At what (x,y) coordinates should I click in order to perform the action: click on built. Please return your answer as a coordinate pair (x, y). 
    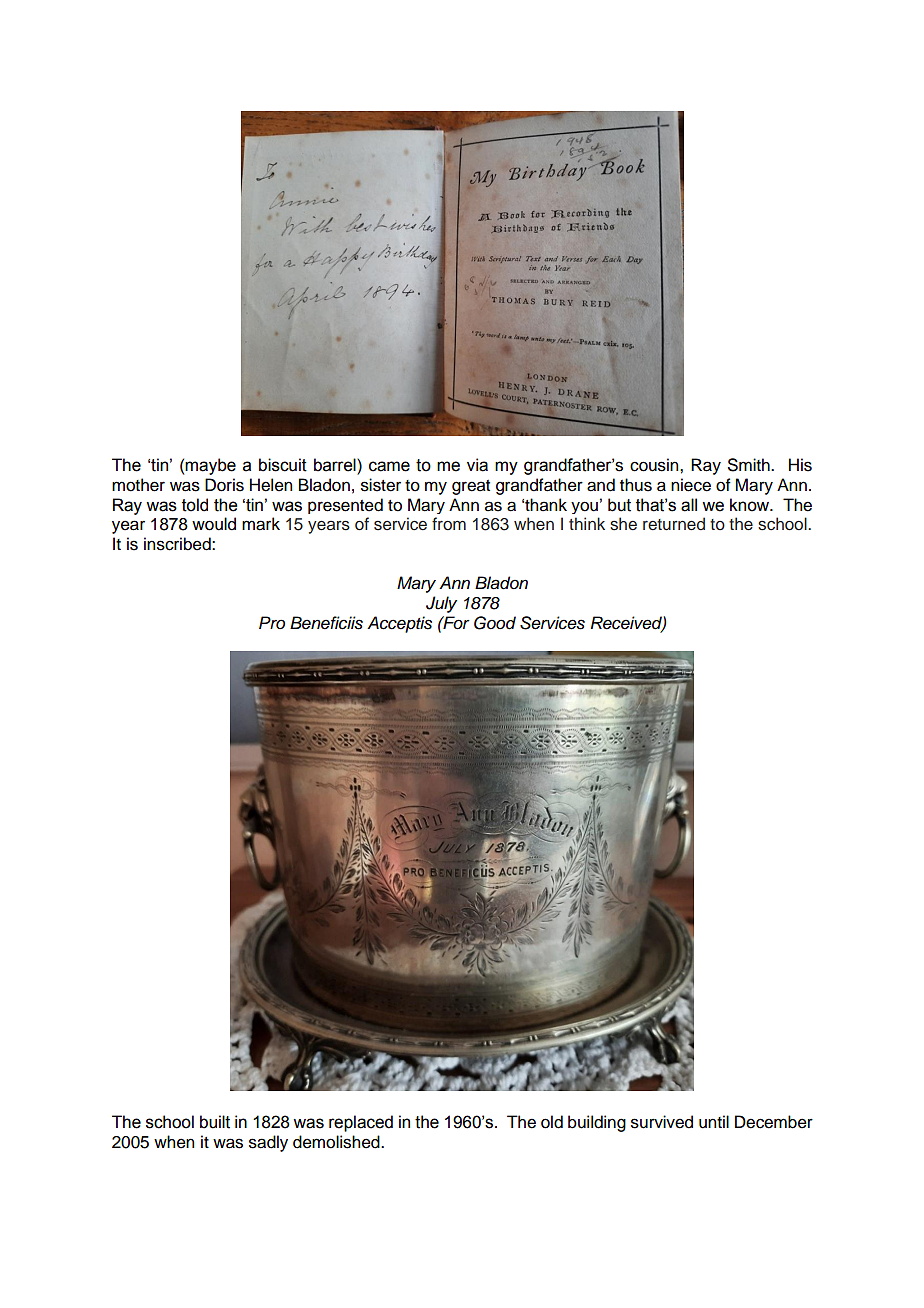
    Looking at the image, I should click on (215, 1122).
